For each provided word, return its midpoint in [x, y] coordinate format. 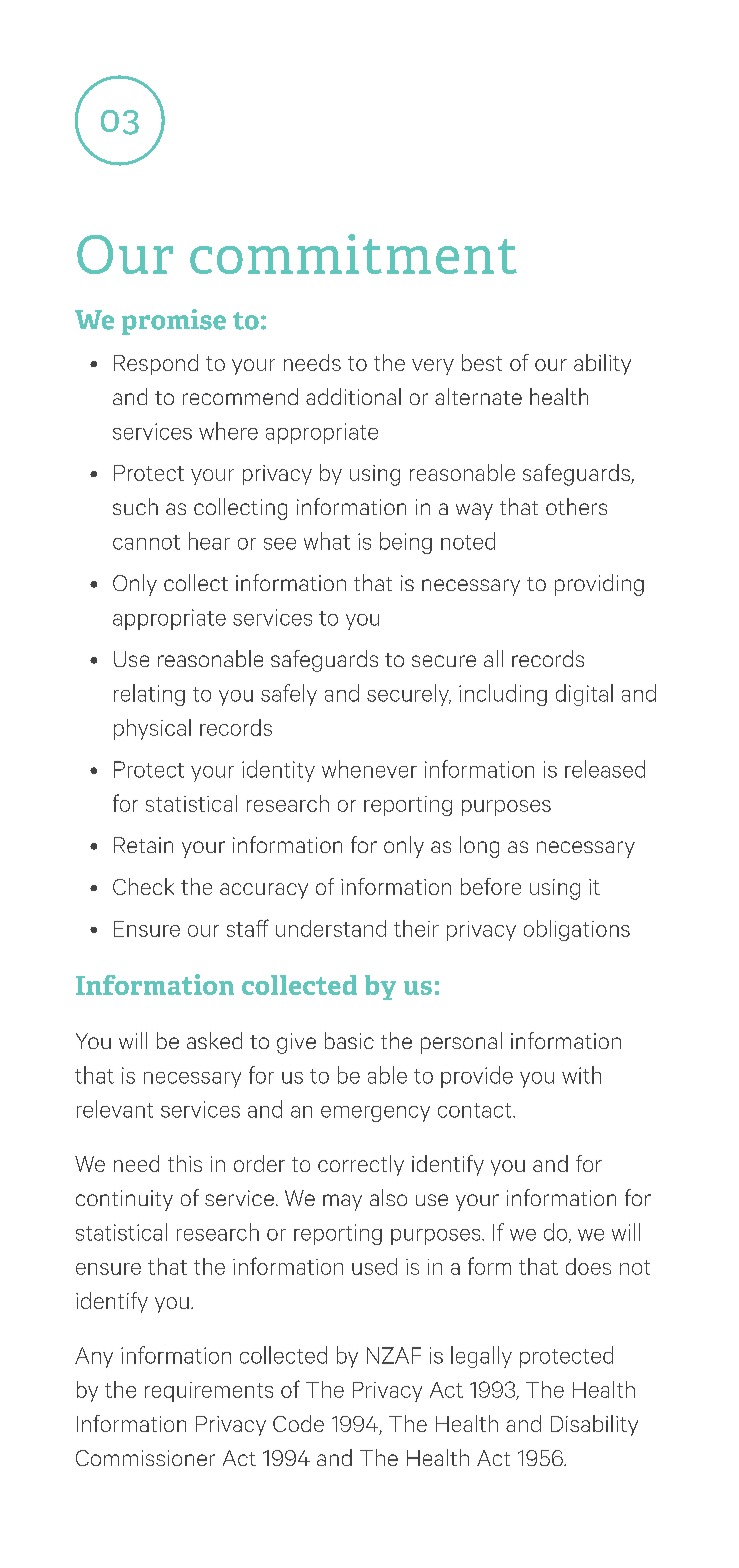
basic [349, 1040]
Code [298, 1423]
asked [214, 1040]
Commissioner [145, 1458]
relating [149, 695]
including [503, 695]
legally [481, 1357]
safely [289, 695]
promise [174, 322]
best [482, 362]
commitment [353, 254]
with [581, 1075]
